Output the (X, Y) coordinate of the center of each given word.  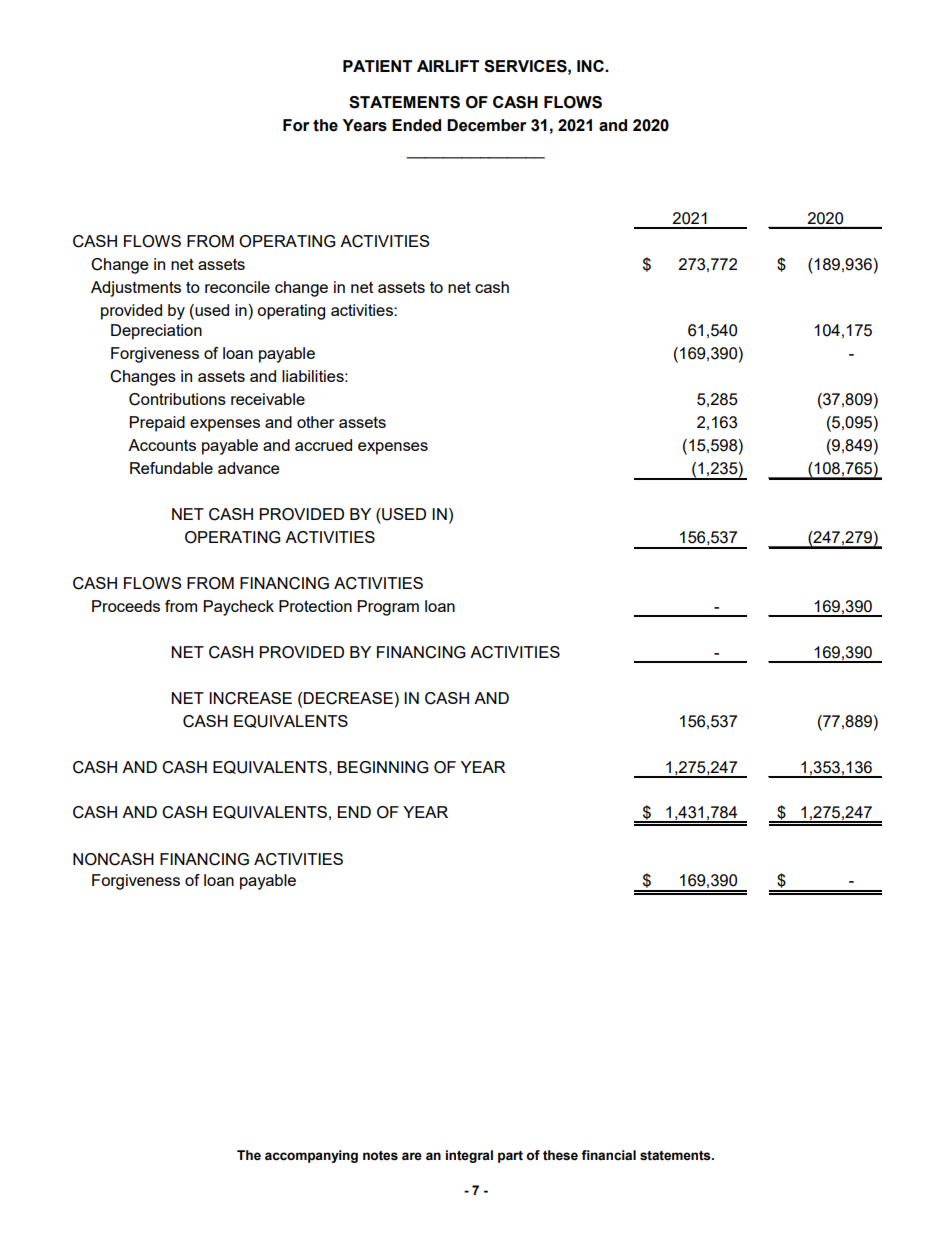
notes (380, 1156)
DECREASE (348, 698)
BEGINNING (383, 767)
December (486, 125)
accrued (323, 445)
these (560, 1155)
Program (388, 608)
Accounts (162, 445)
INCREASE (250, 698)
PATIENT (377, 66)
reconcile (237, 287)
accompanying (311, 1156)
